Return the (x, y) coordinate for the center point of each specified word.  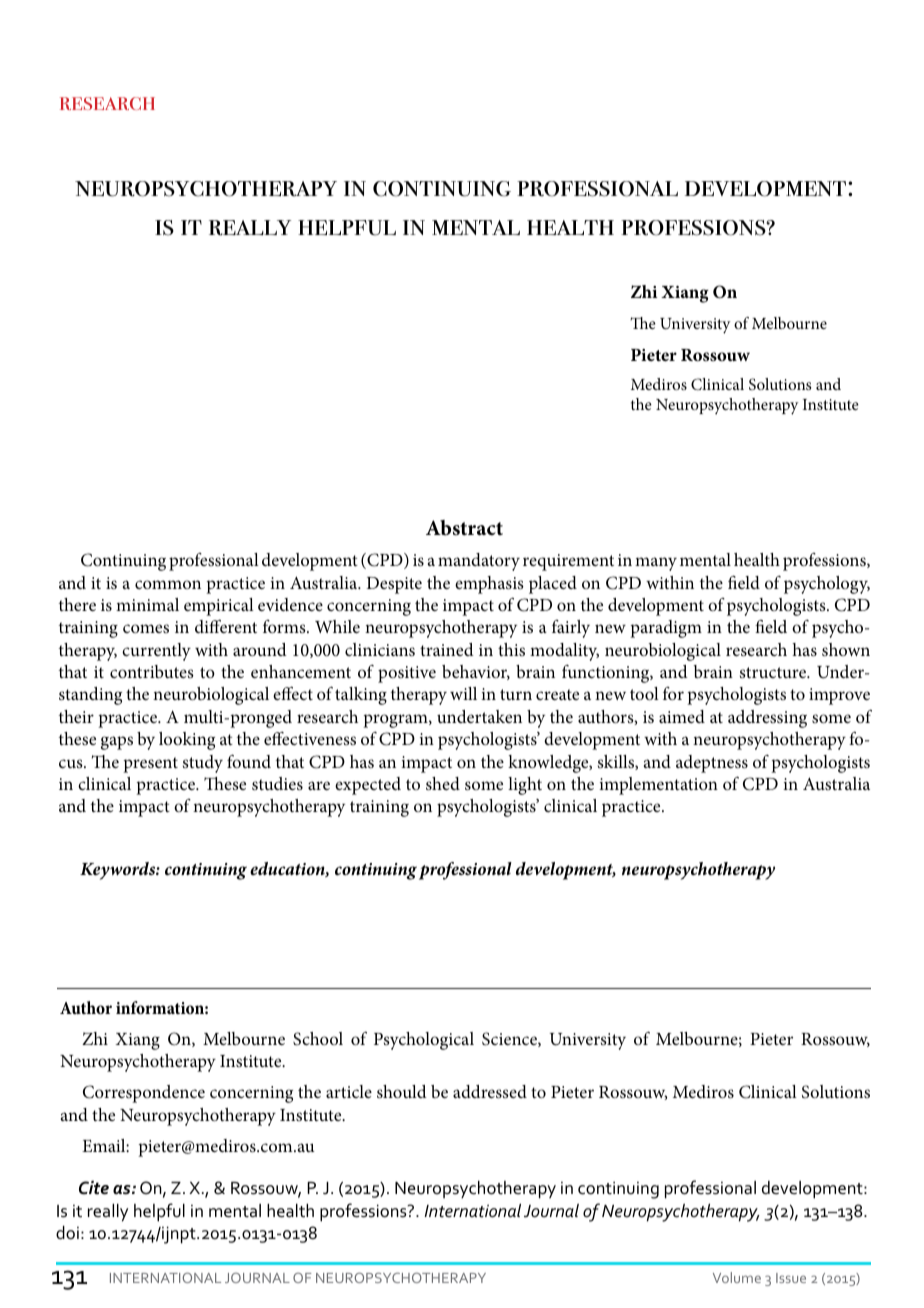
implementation (658, 786)
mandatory (479, 562)
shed (443, 784)
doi (67, 1233)
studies (277, 784)
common (168, 584)
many (656, 564)
